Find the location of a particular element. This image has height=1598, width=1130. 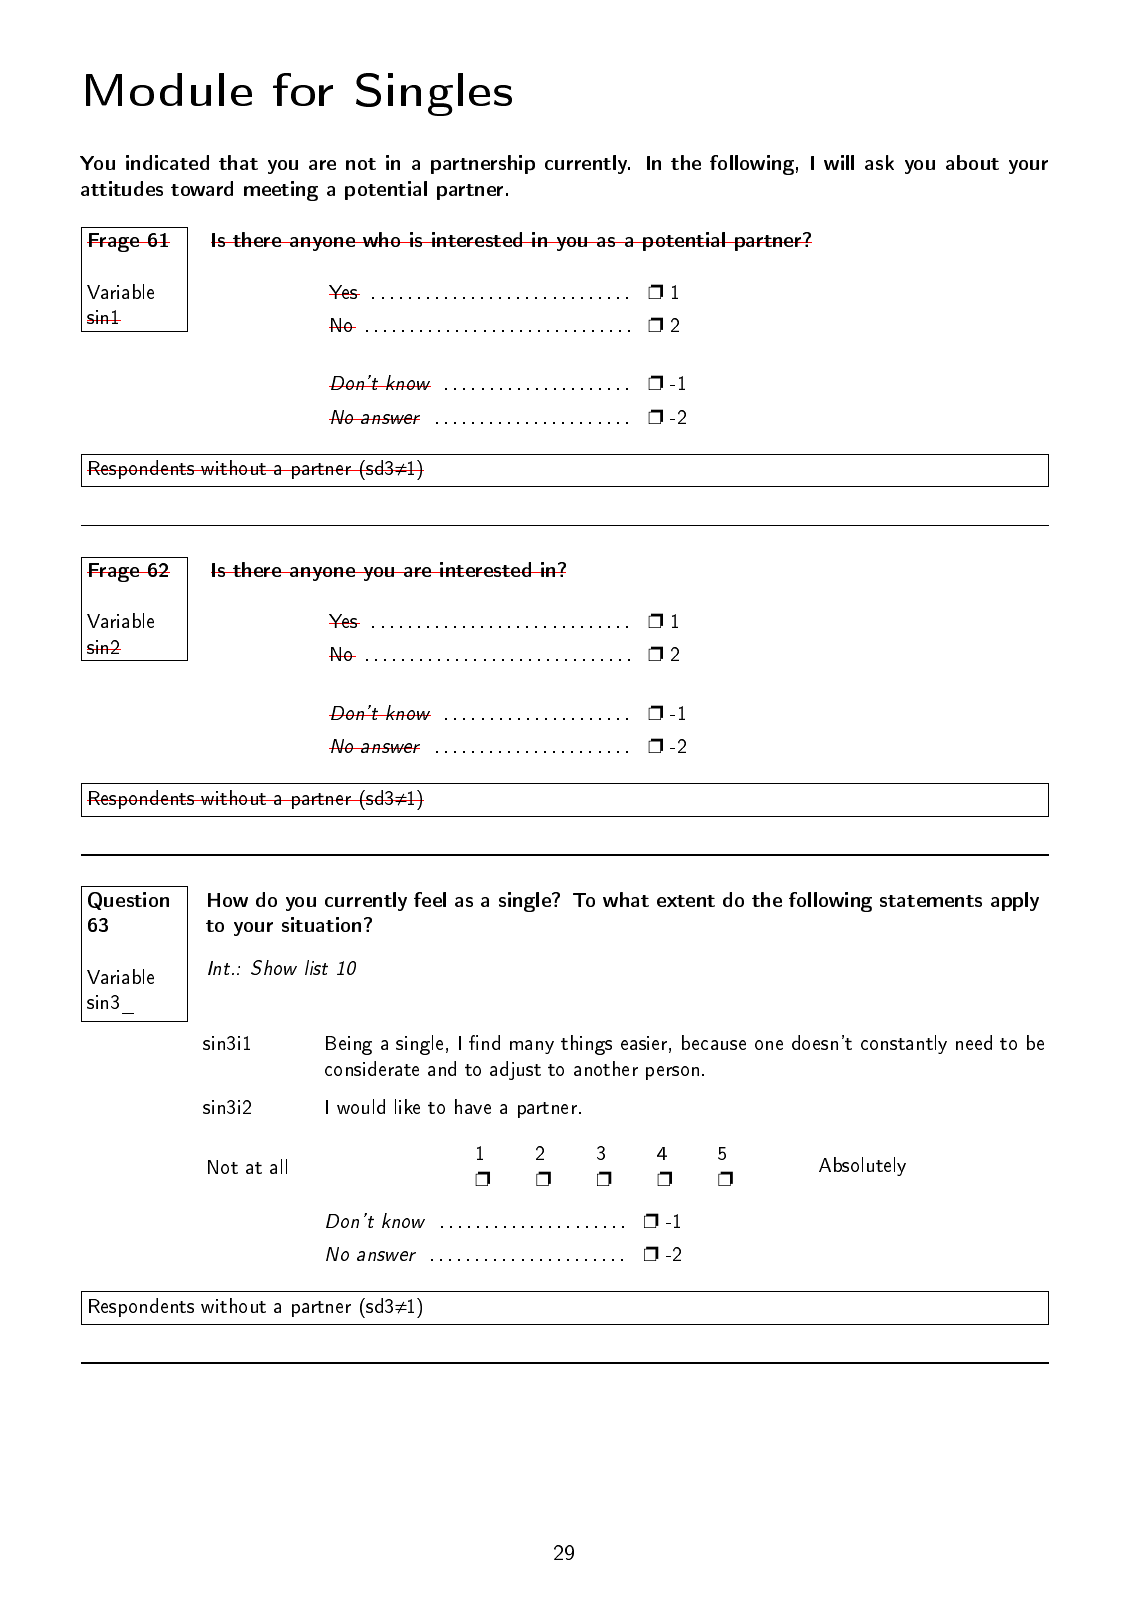

what is located at coordinates (626, 899).
